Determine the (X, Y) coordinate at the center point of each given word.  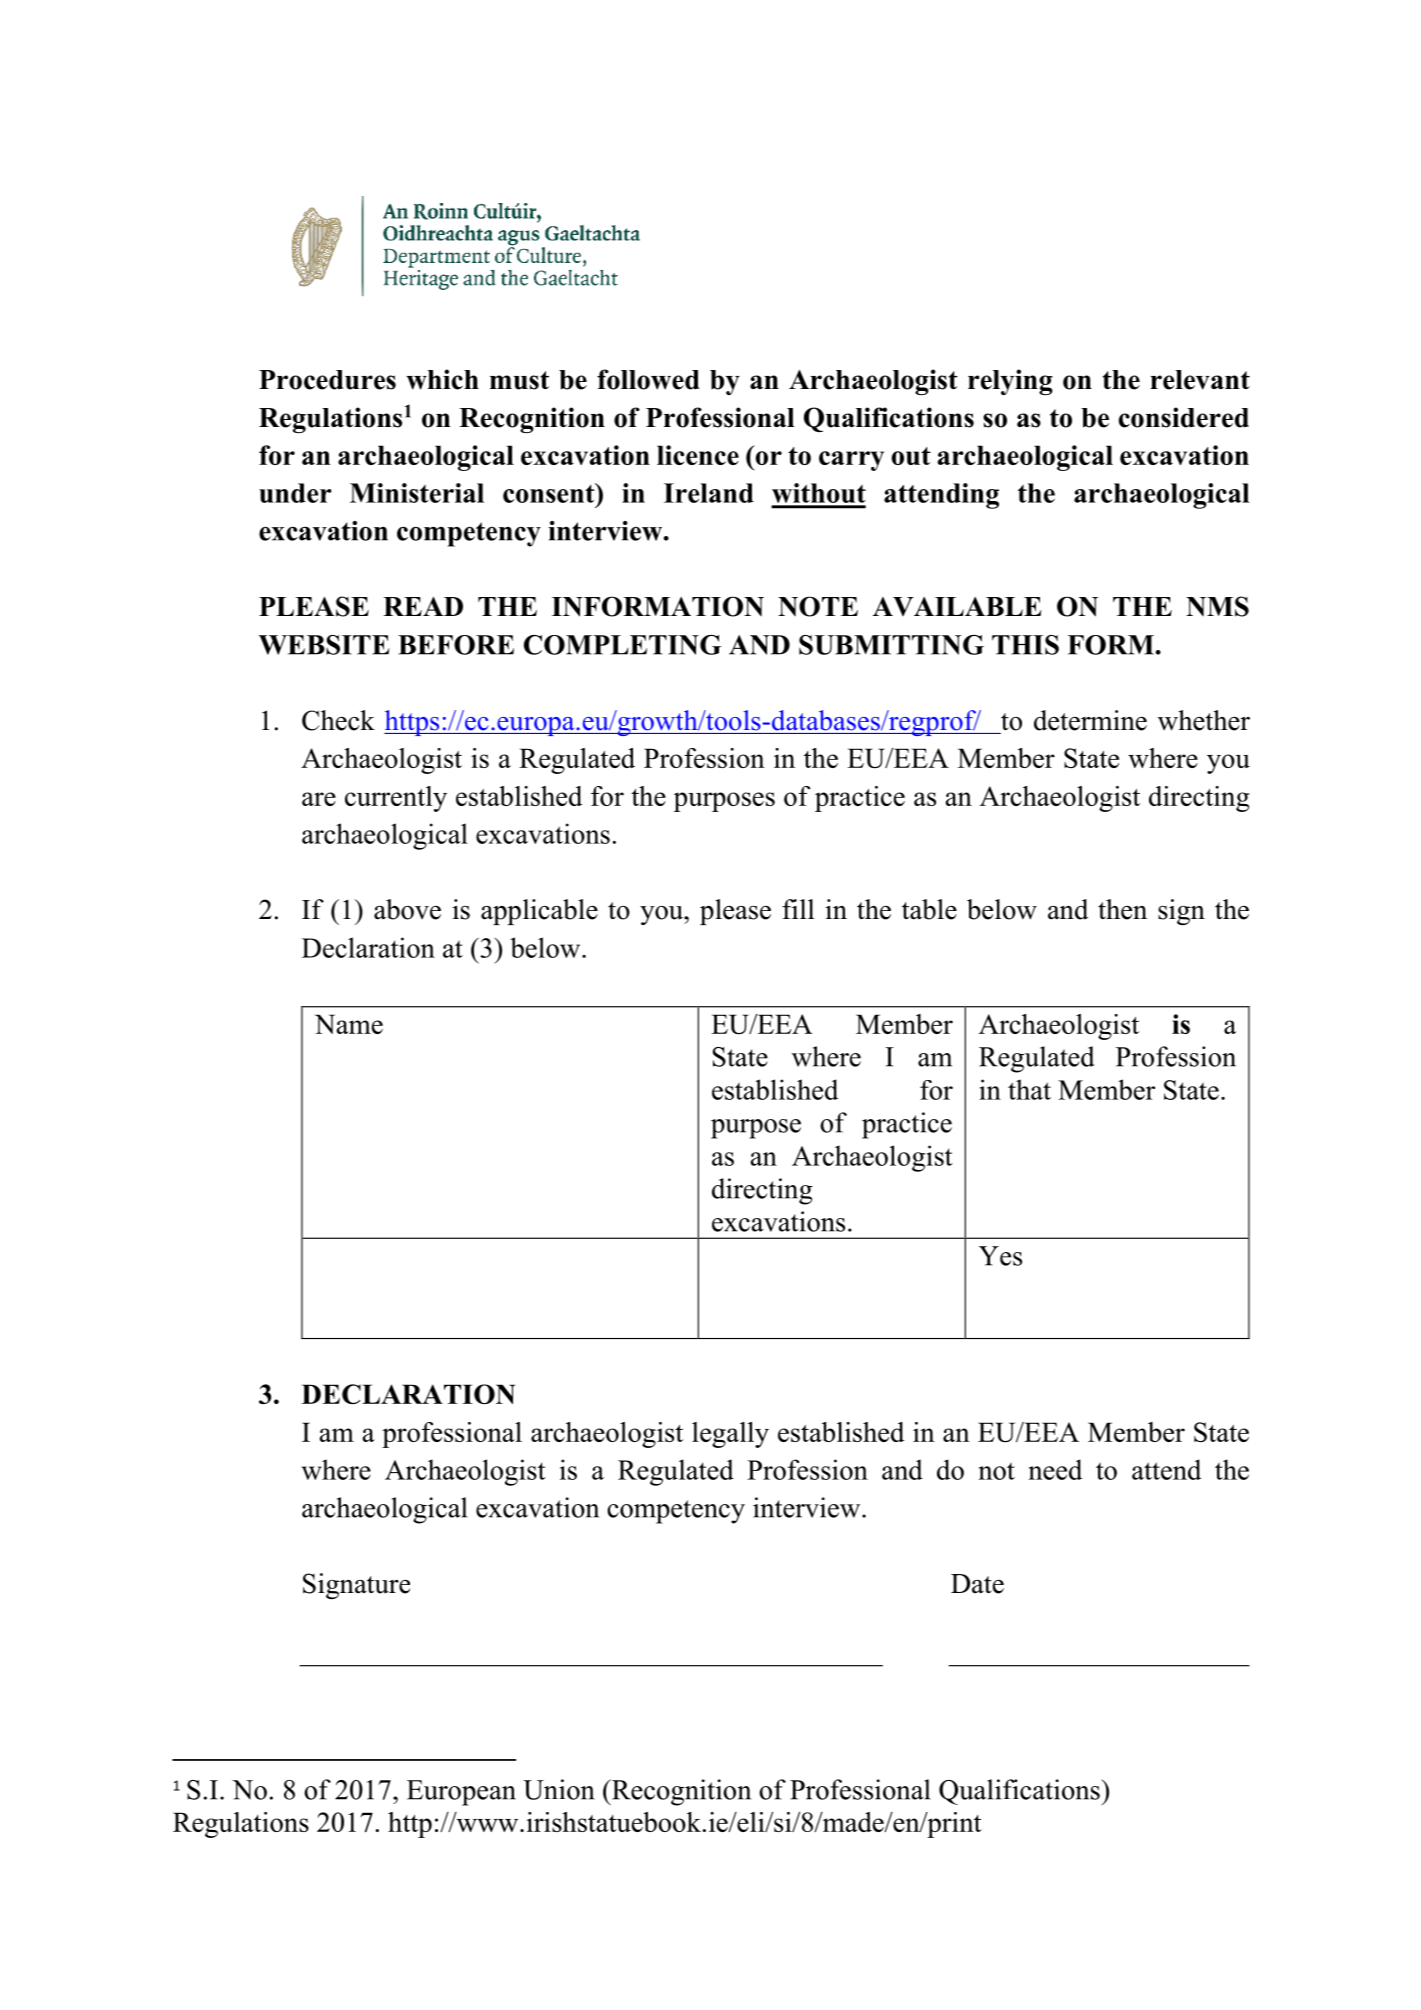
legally (730, 1435)
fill (798, 909)
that (1029, 1089)
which (442, 379)
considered (1184, 417)
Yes (1000, 1256)
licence (698, 455)
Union (558, 1789)
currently (396, 799)
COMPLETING (622, 645)
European (461, 1793)
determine (1090, 720)
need (1055, 1469)
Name (349, 1024)
